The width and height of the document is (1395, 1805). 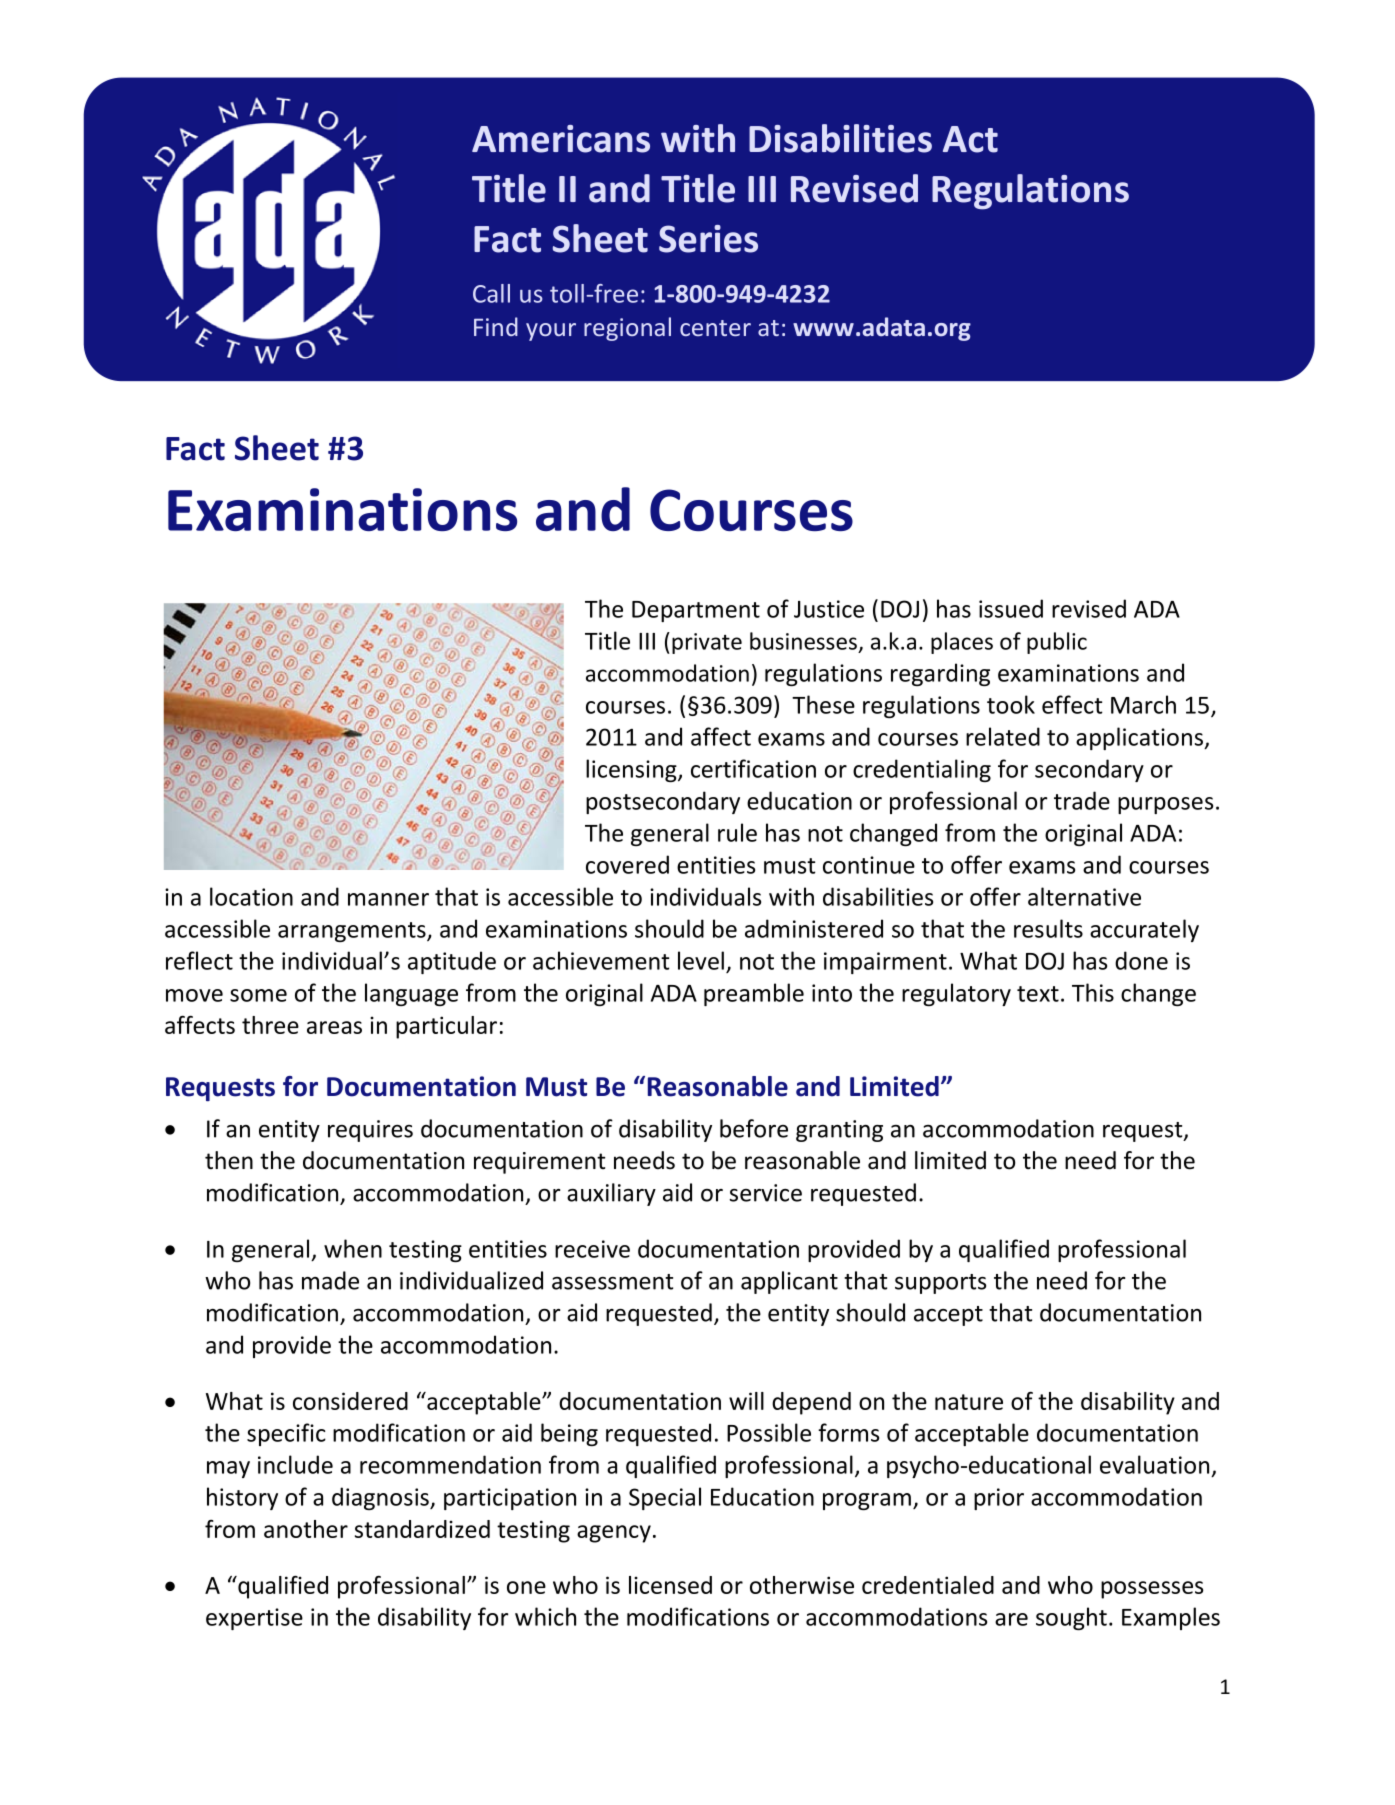 What do you see at coordinates (370, 1131) in the document?
I see `requires` at bounding box center [370, 1131].
